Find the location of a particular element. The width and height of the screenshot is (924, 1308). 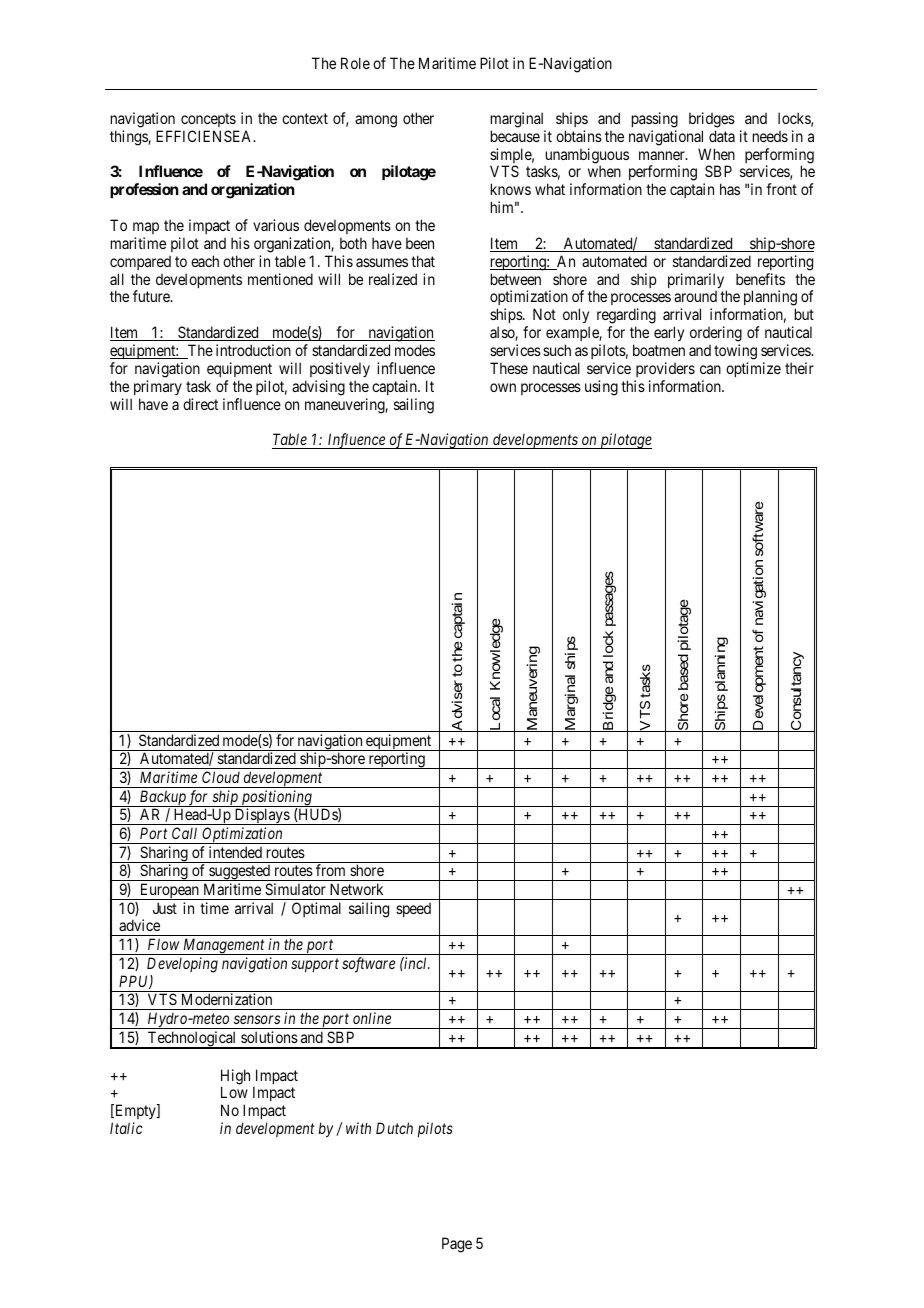

Dutch is located at coordinates (394, 1128).
